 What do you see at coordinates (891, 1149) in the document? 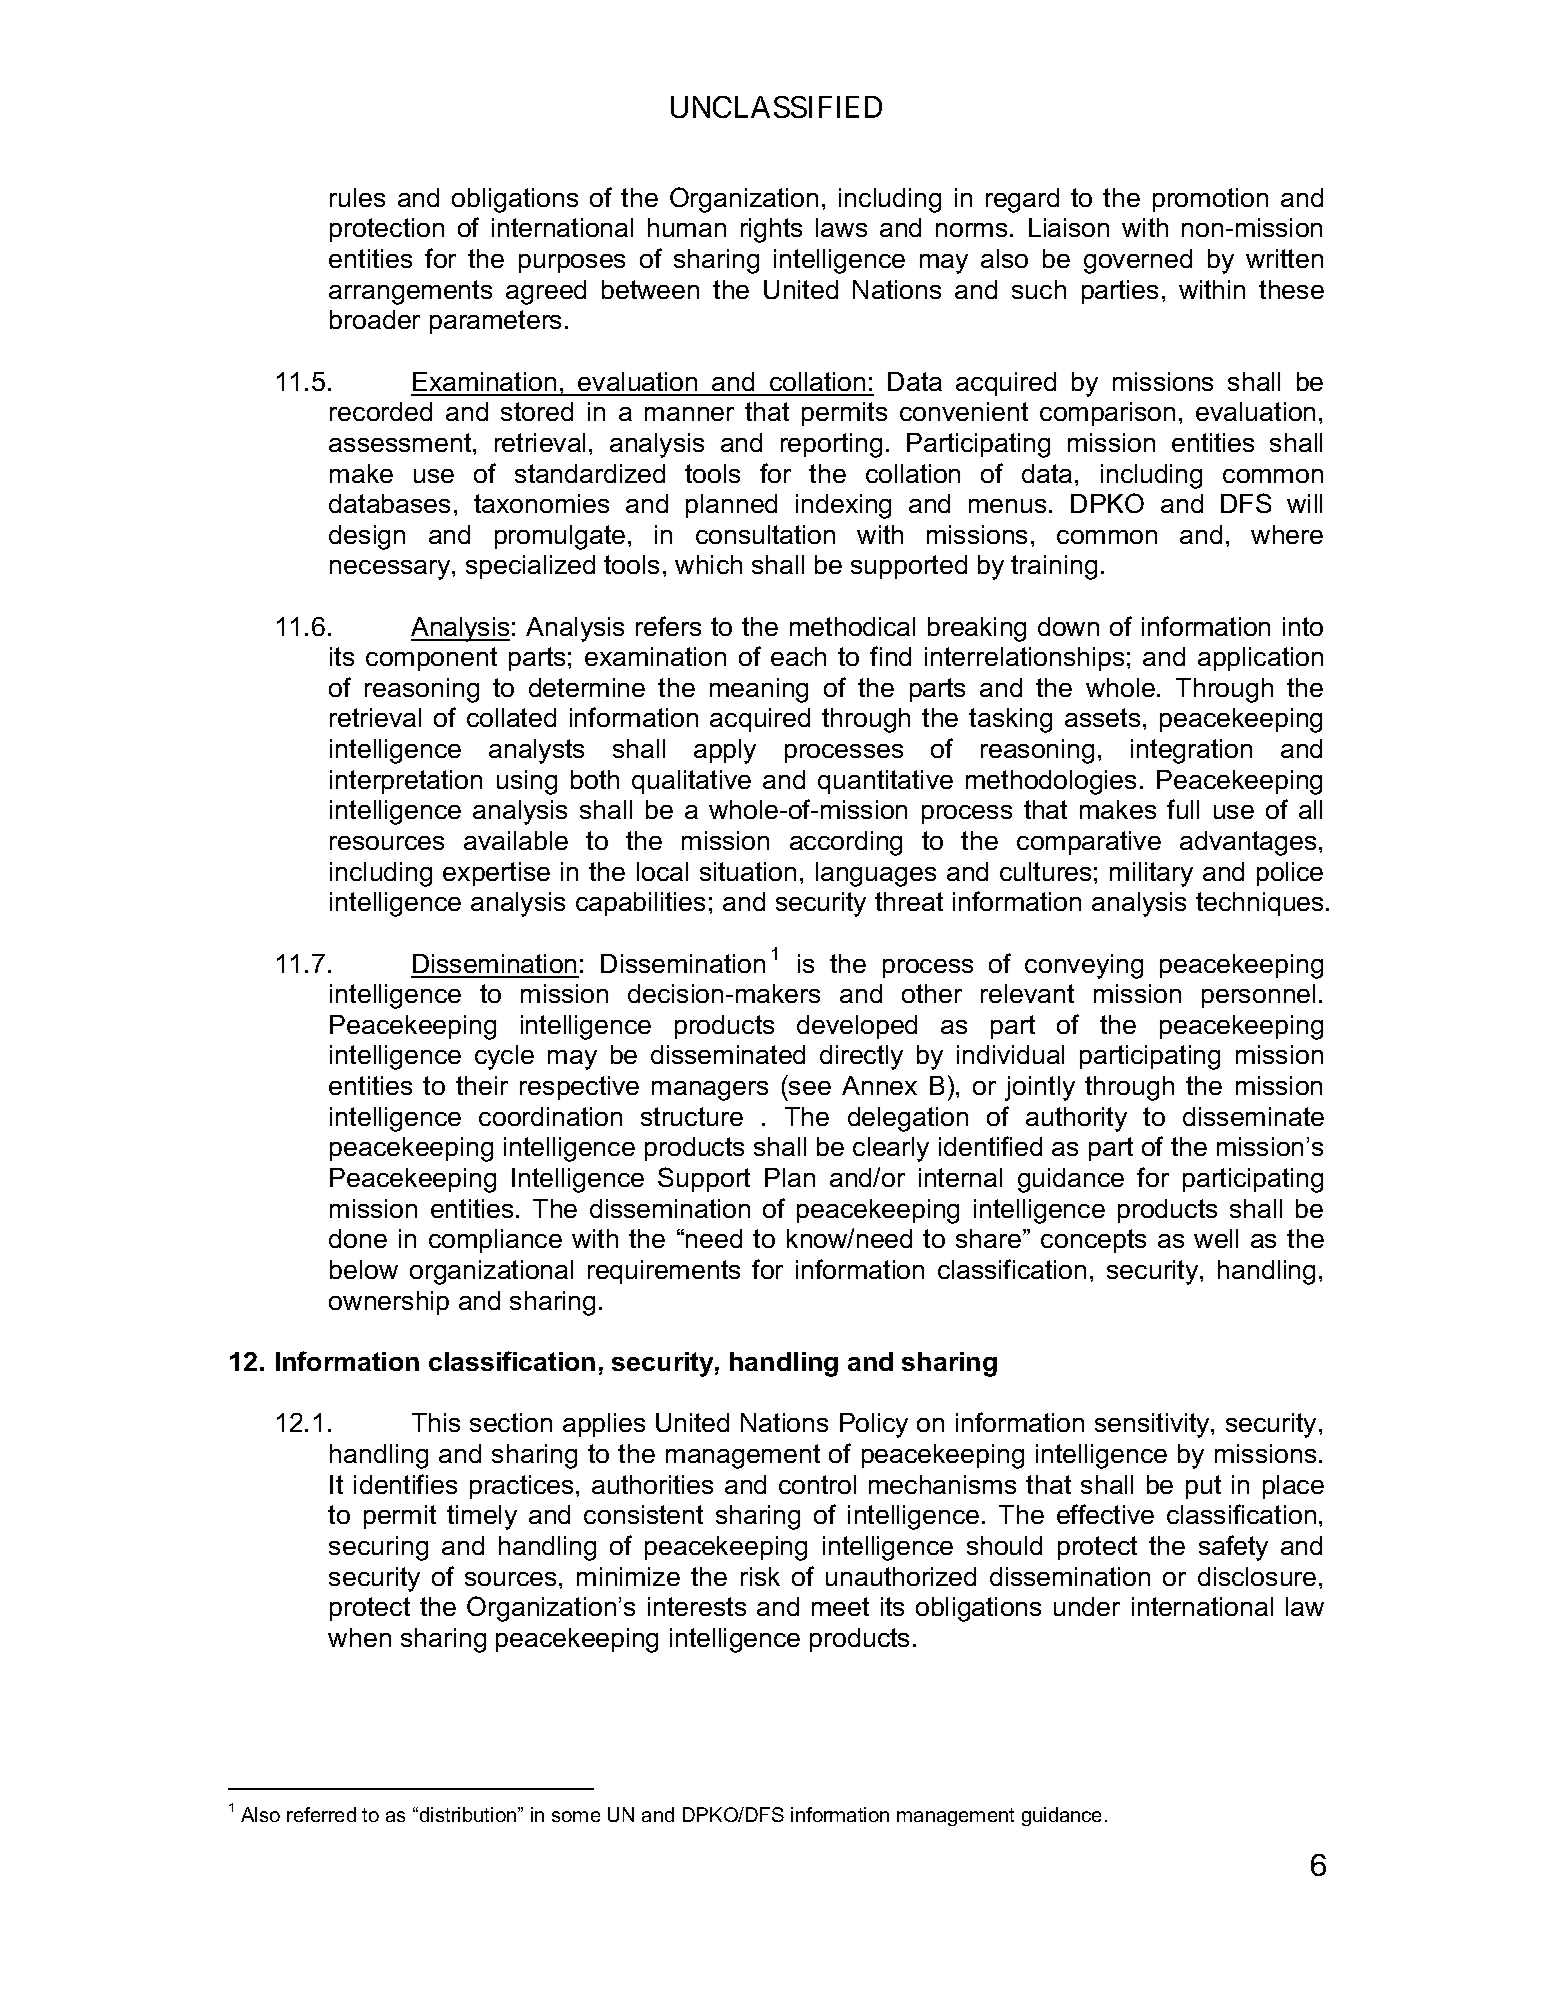
I see `clearly` at bounding box center [891, 1149].
